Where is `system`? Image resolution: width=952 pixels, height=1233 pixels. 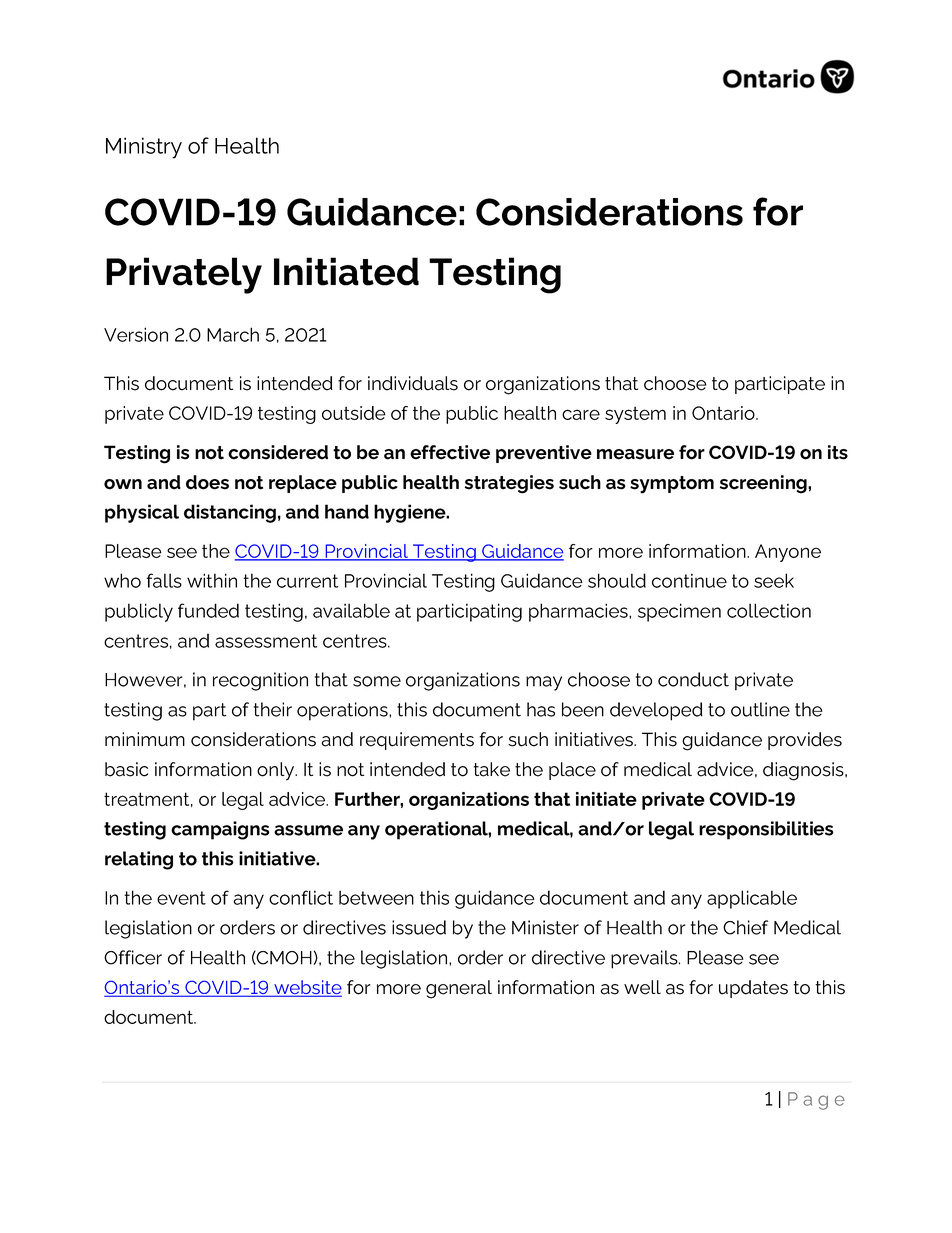 system is located at coordinates (635, 415).
